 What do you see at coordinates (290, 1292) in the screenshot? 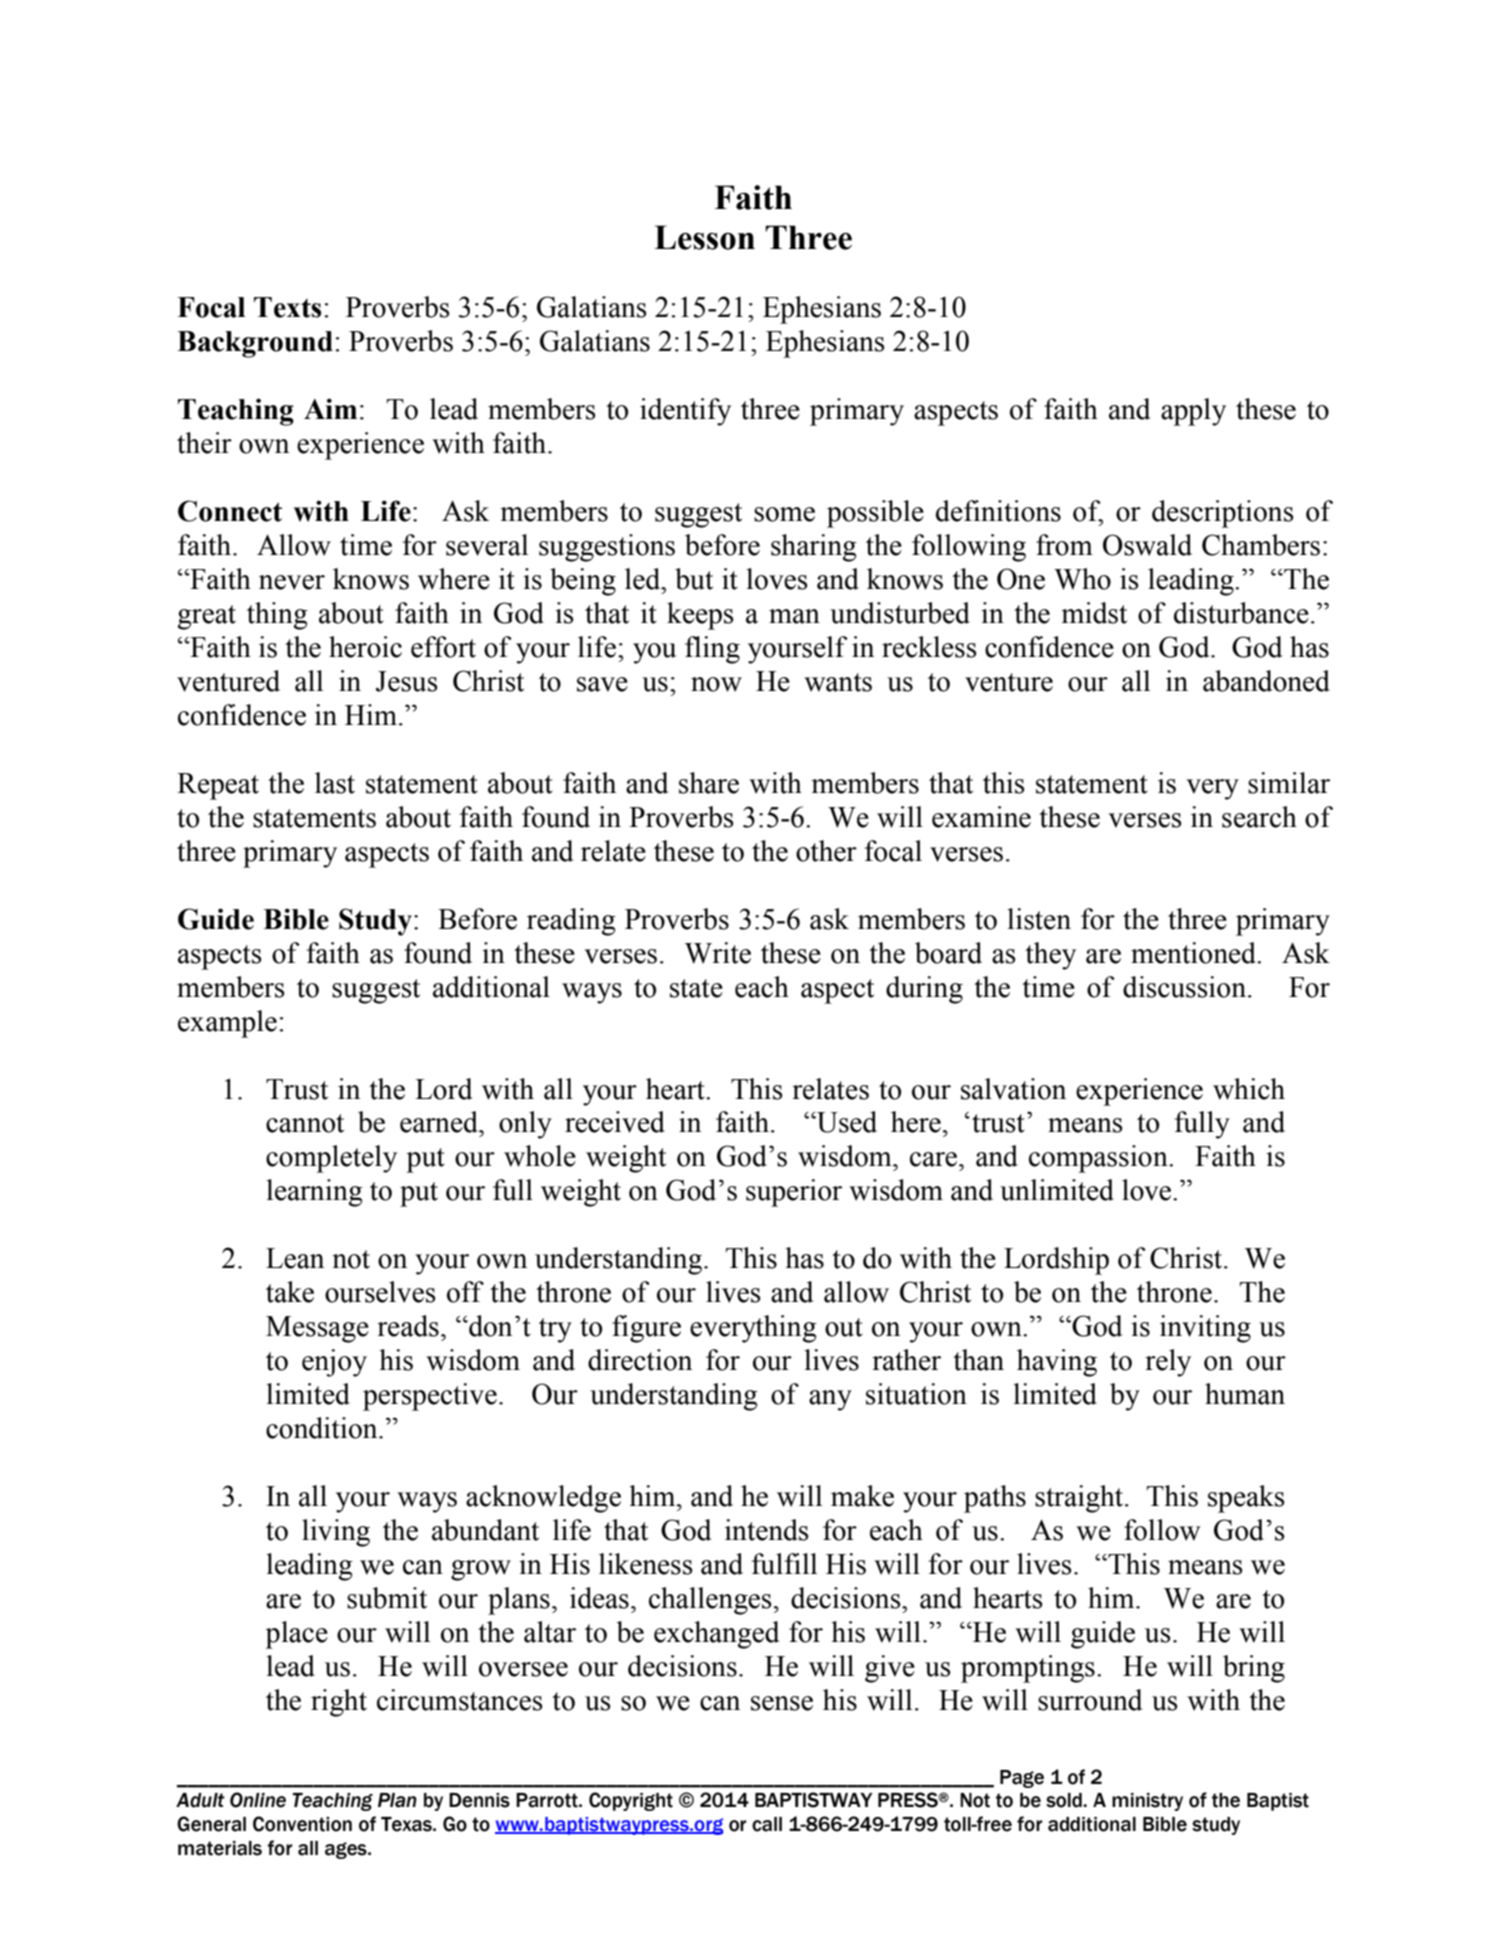
I see `take` at bounding box center [290, 1292].
